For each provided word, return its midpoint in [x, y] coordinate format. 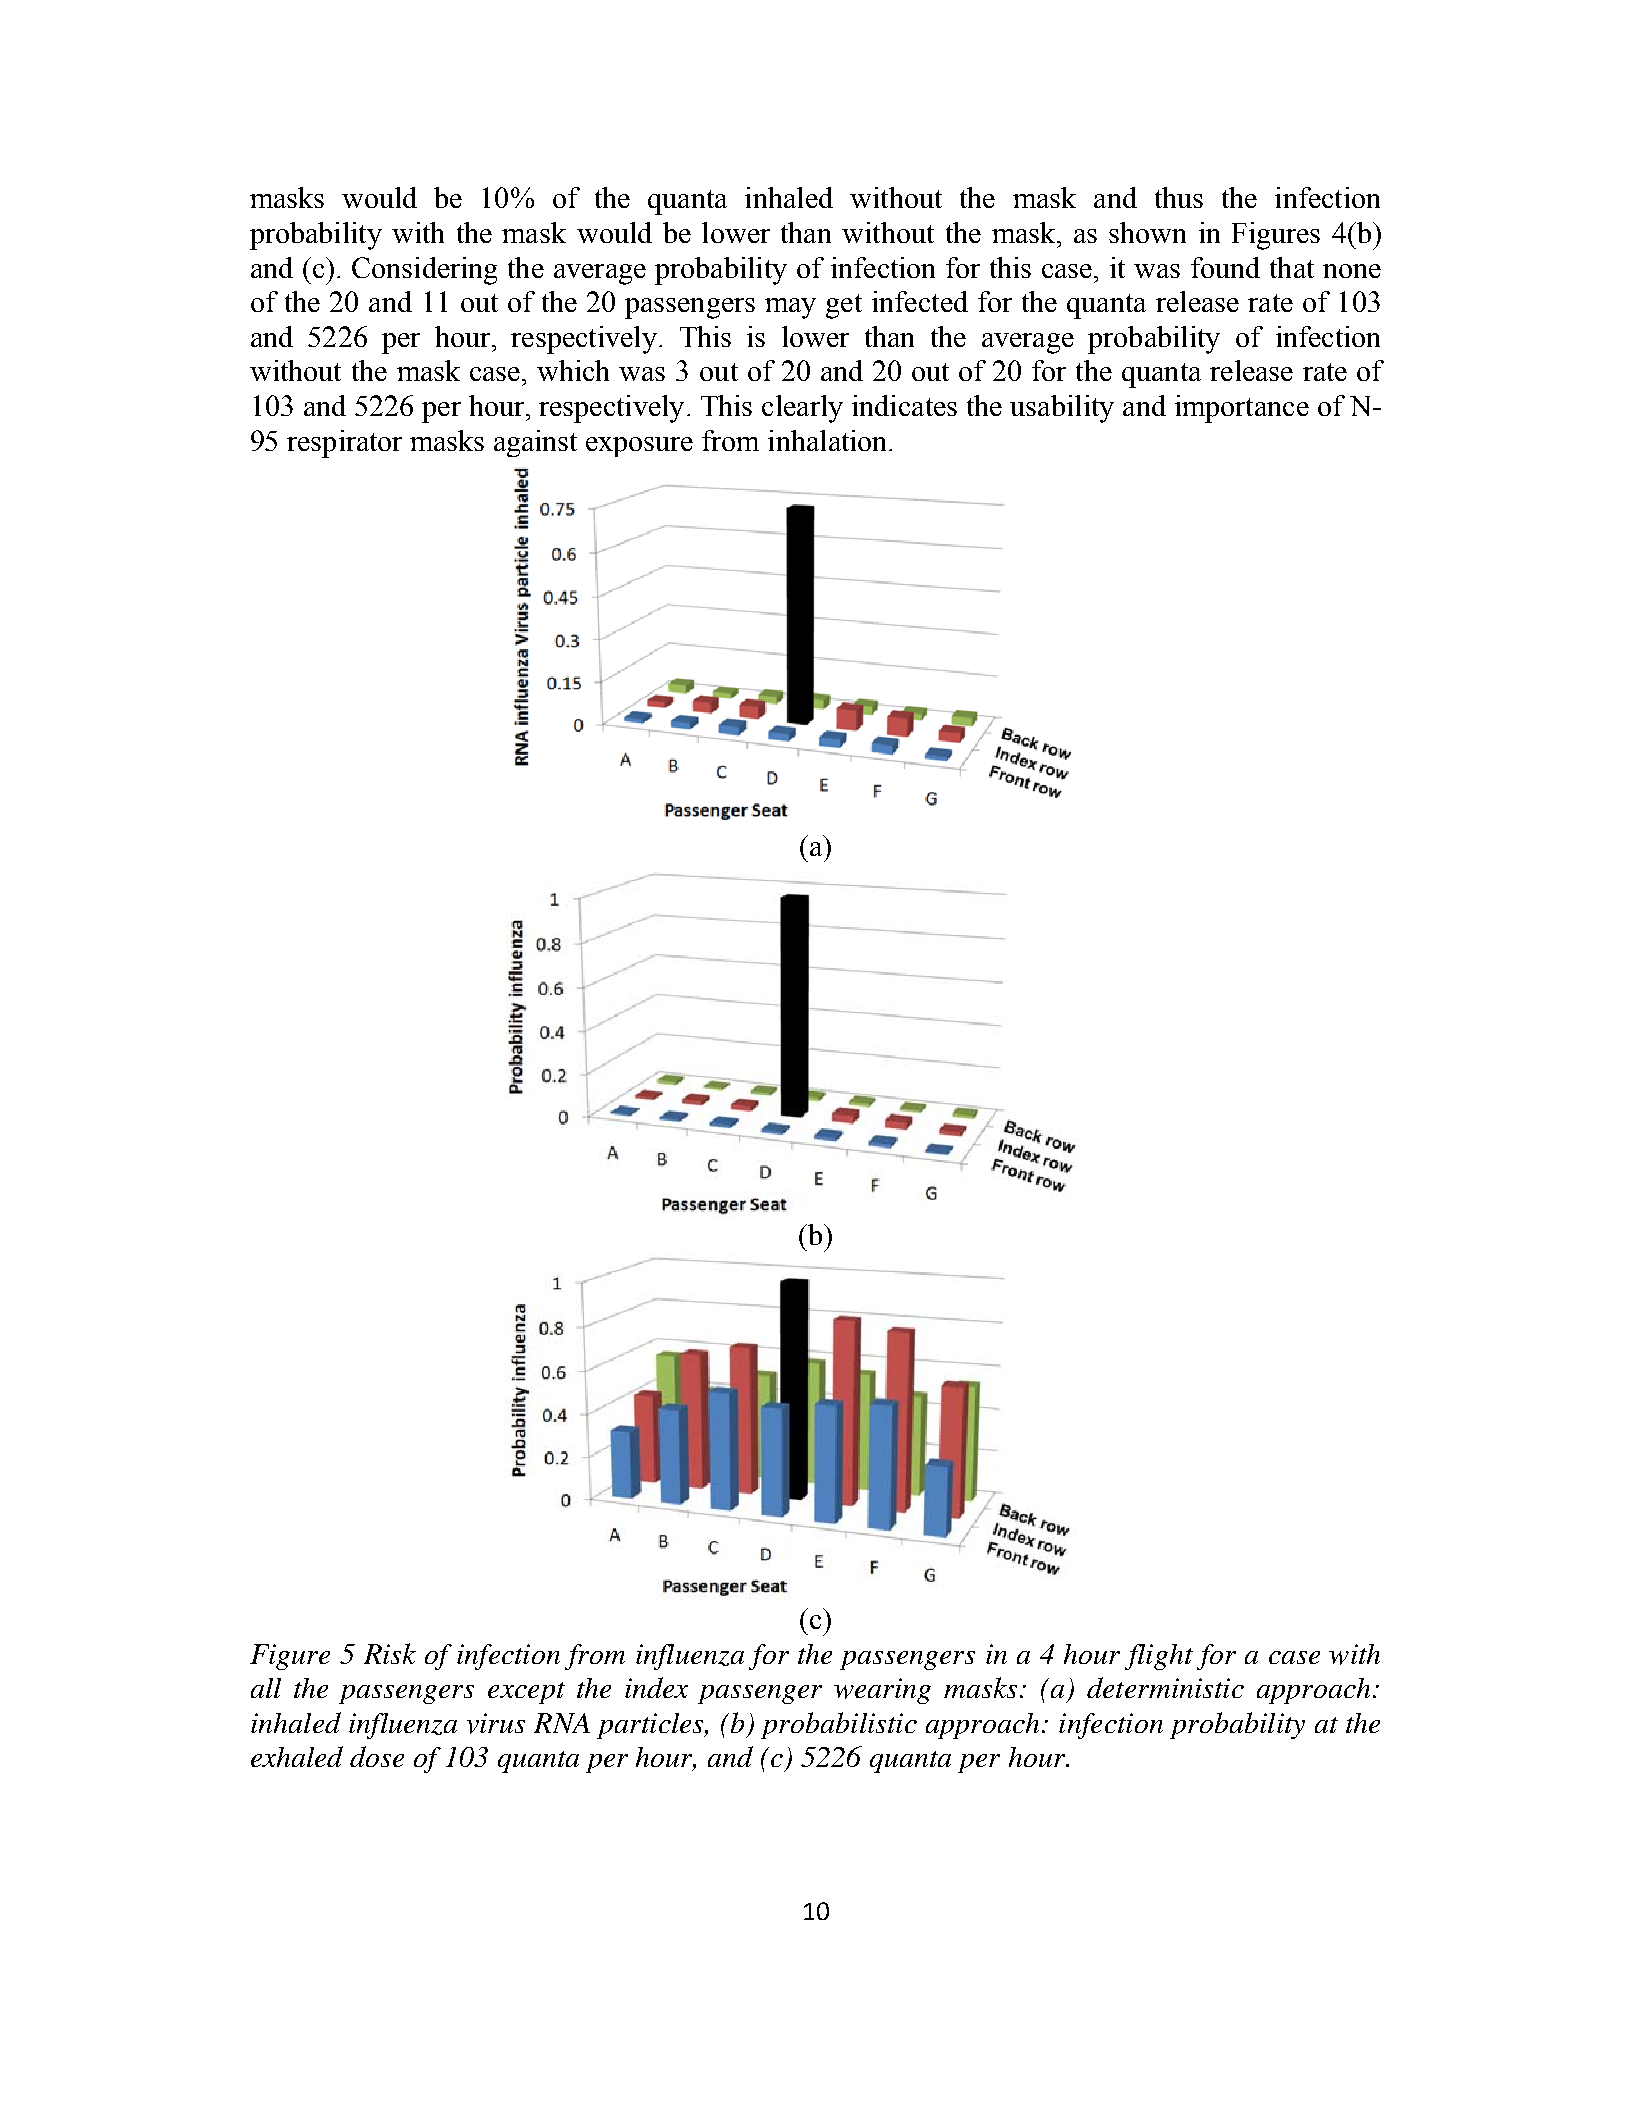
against [535, 443]
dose [377, 1756]
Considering [424, 271]
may [790, 308]
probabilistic [839, 1725]
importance [1242, 409]
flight [1159, 1657]
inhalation [829, 440]
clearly [802, 409]
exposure [639, 447]
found [1225, 267]
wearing [882, 1691]
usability [1062, 409]
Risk [390, 1653]
